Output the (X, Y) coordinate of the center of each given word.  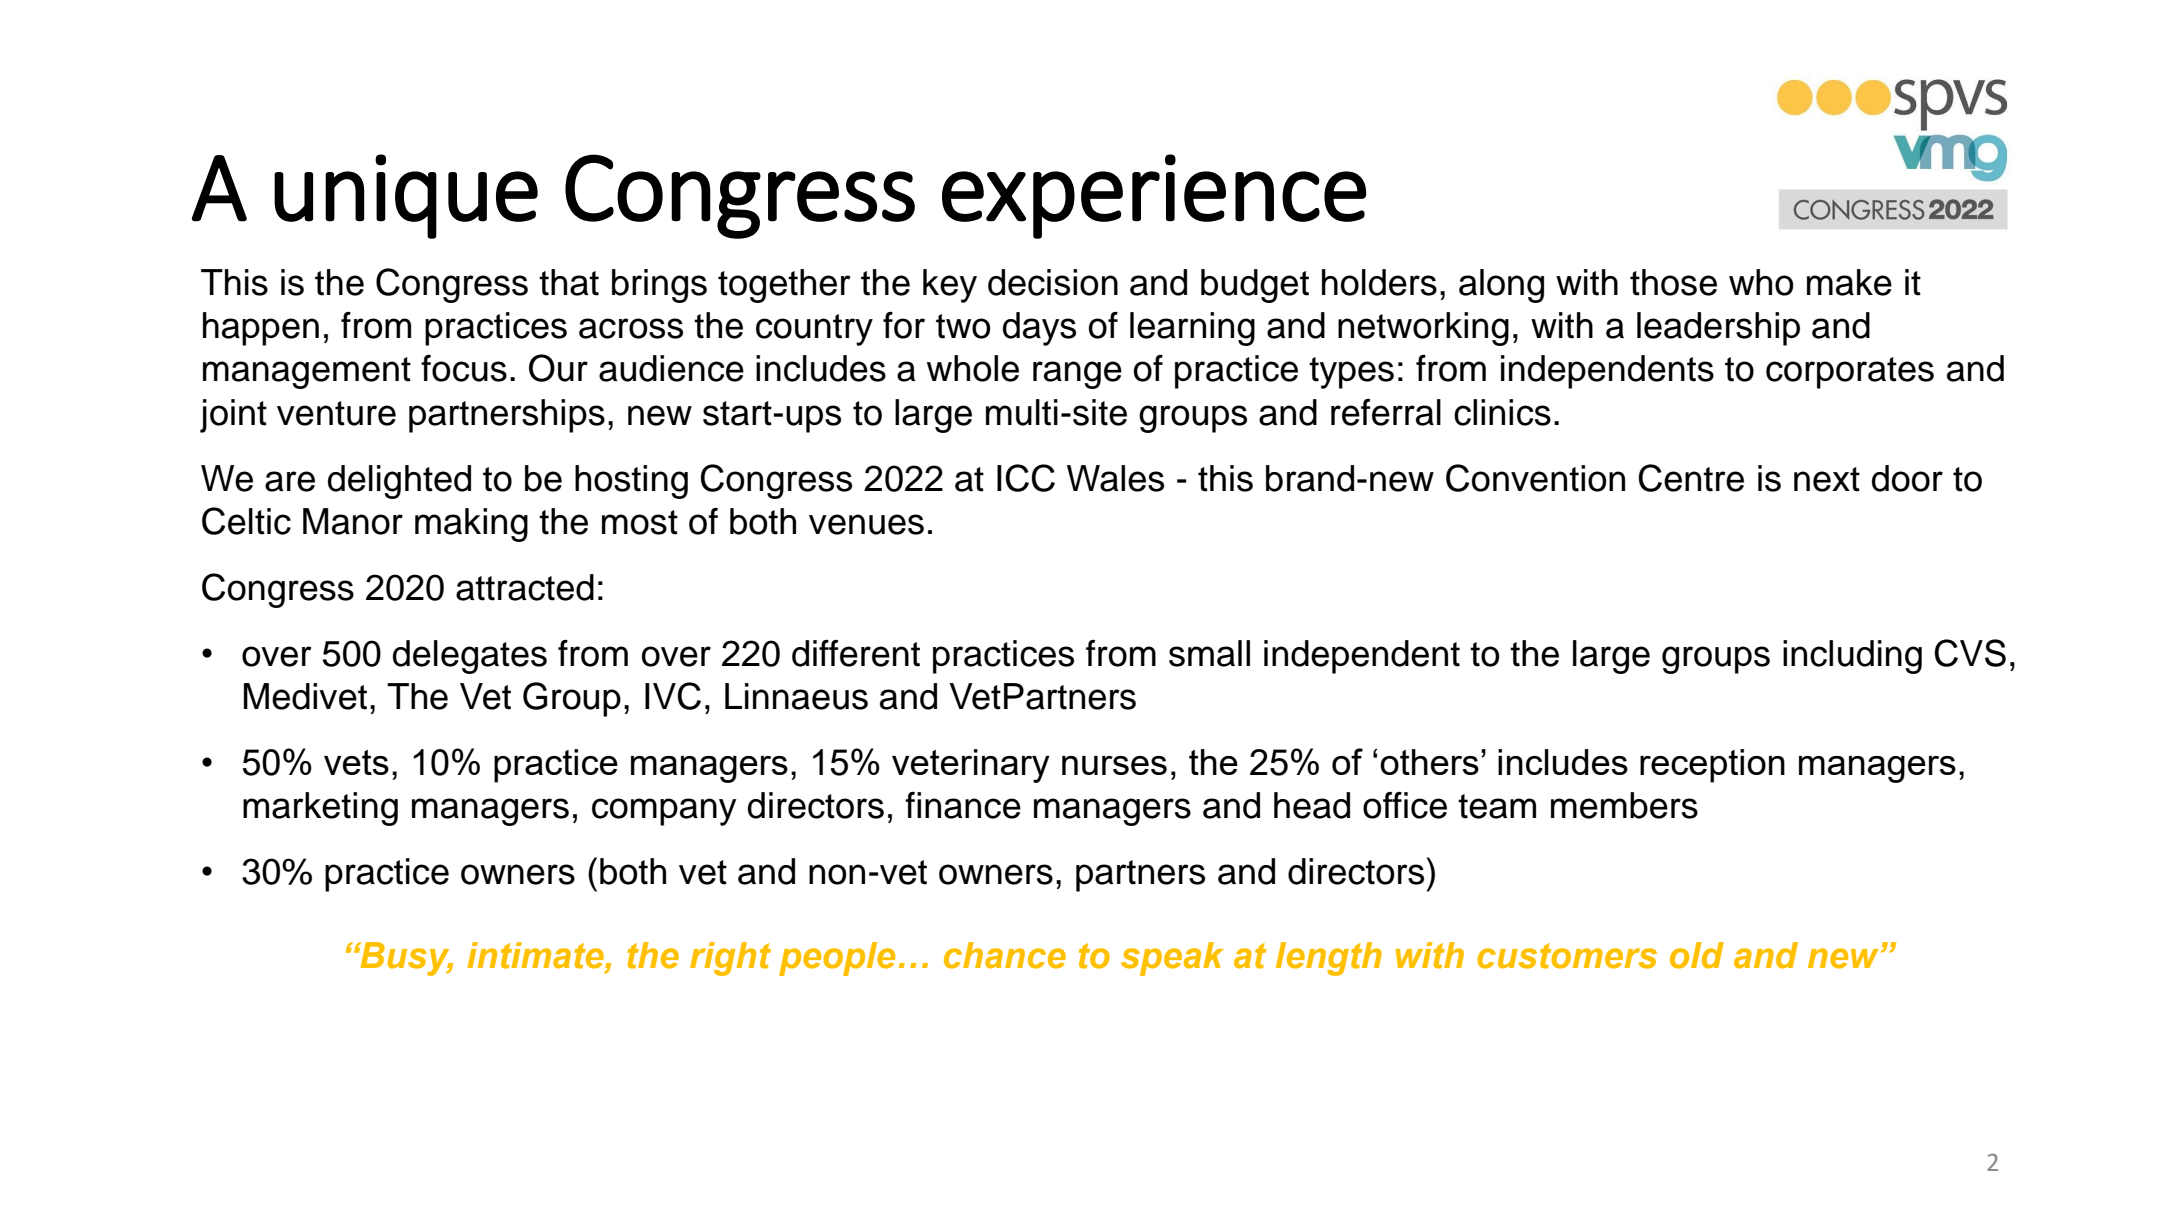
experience (1154, 196)
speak (1172, 959)
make (1849, 282)
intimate (536, 955)
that (569, 282)
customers (1567, 956)
